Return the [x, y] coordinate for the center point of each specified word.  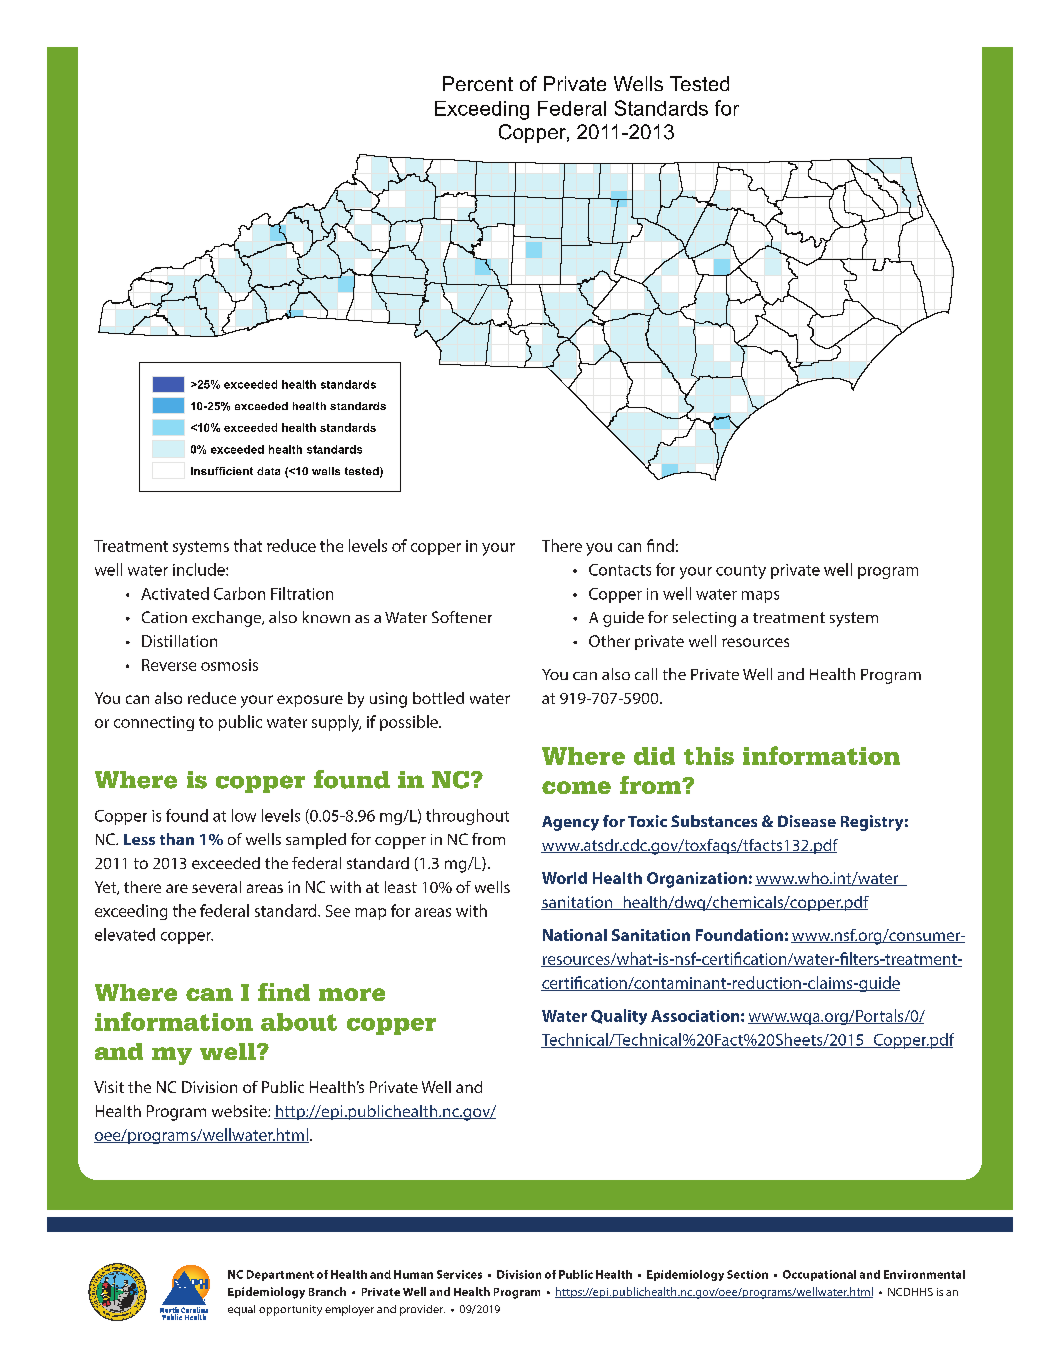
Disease [807, 821]
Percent [478, 83]
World [564, 878]
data [268, 471]
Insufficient [222, 471]
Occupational [819, 1275]
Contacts [620, 570]
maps [760, 597]
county [741, 572]
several [216, 887]
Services [459, 1274]
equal [241, 1310]
